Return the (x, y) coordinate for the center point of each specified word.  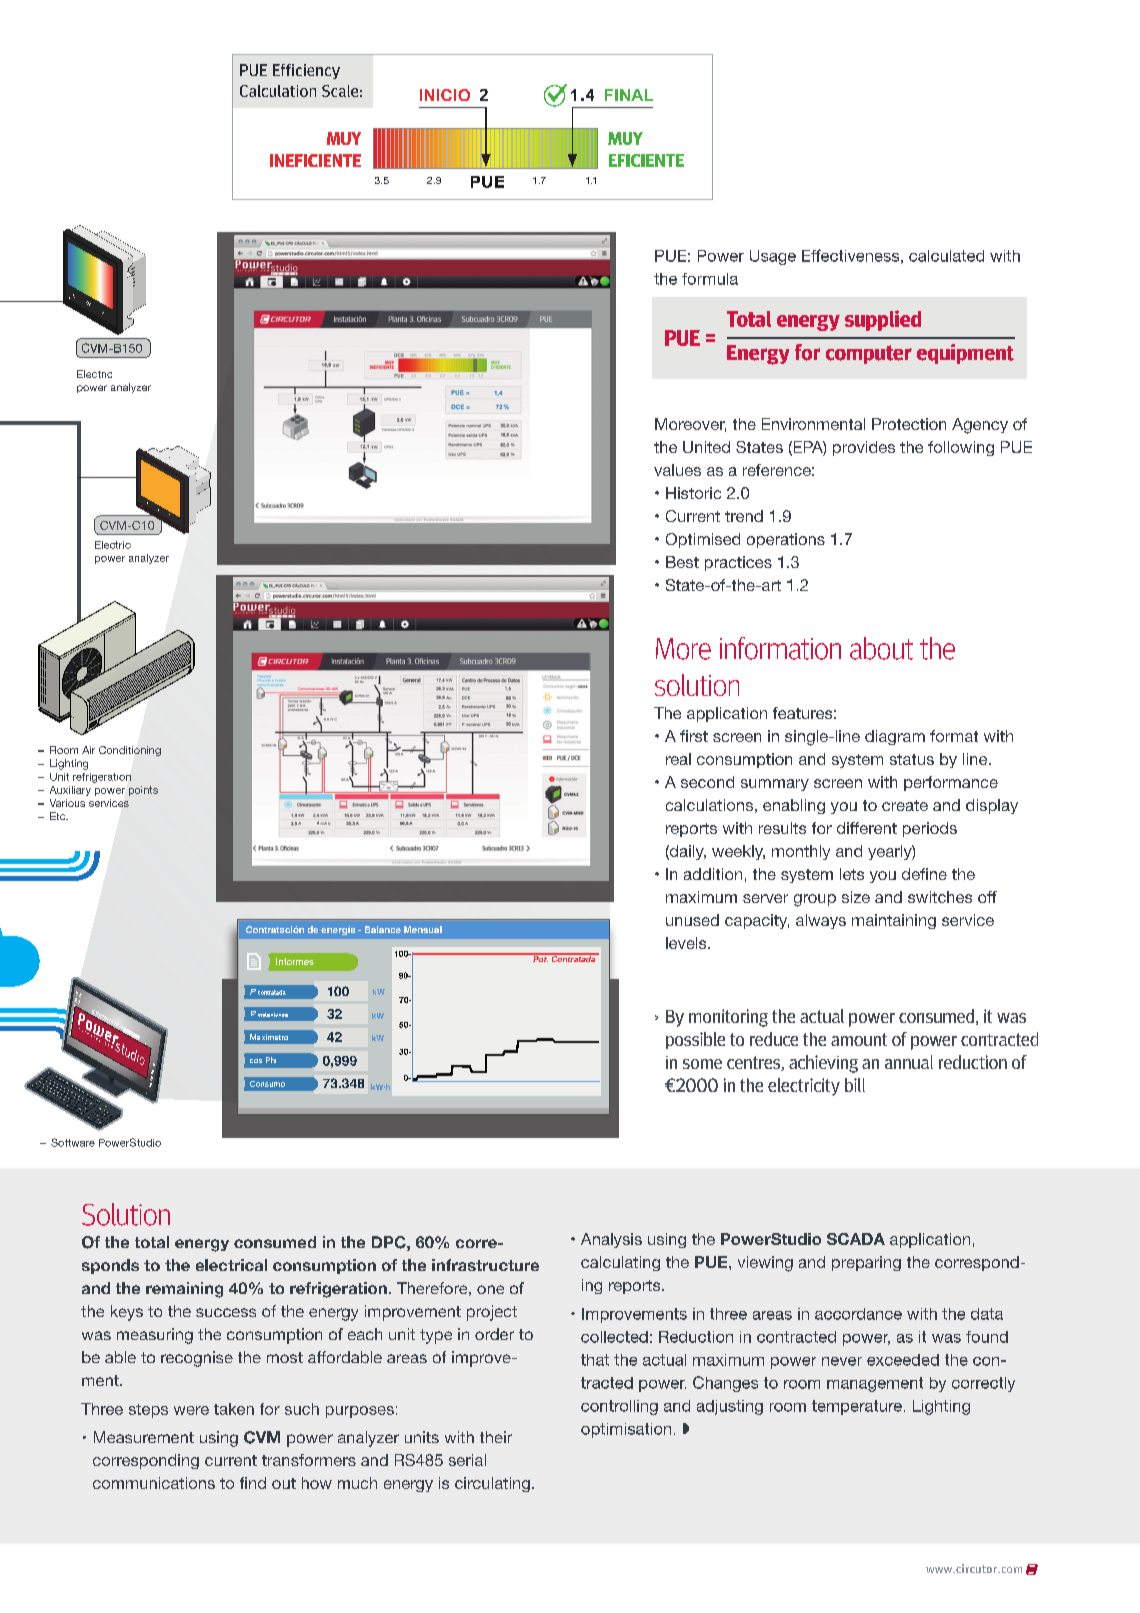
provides (864, 448)
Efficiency (306, 71)
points (143, 791)
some (702, 1064)
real (678, 759)
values (677, 470)
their (496, 1437)
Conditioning (130, 751)
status (912, 759)
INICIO (445, 95)
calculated (946, 256)
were (191, 1410)
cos (256, 1061)
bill (855, 1085)
